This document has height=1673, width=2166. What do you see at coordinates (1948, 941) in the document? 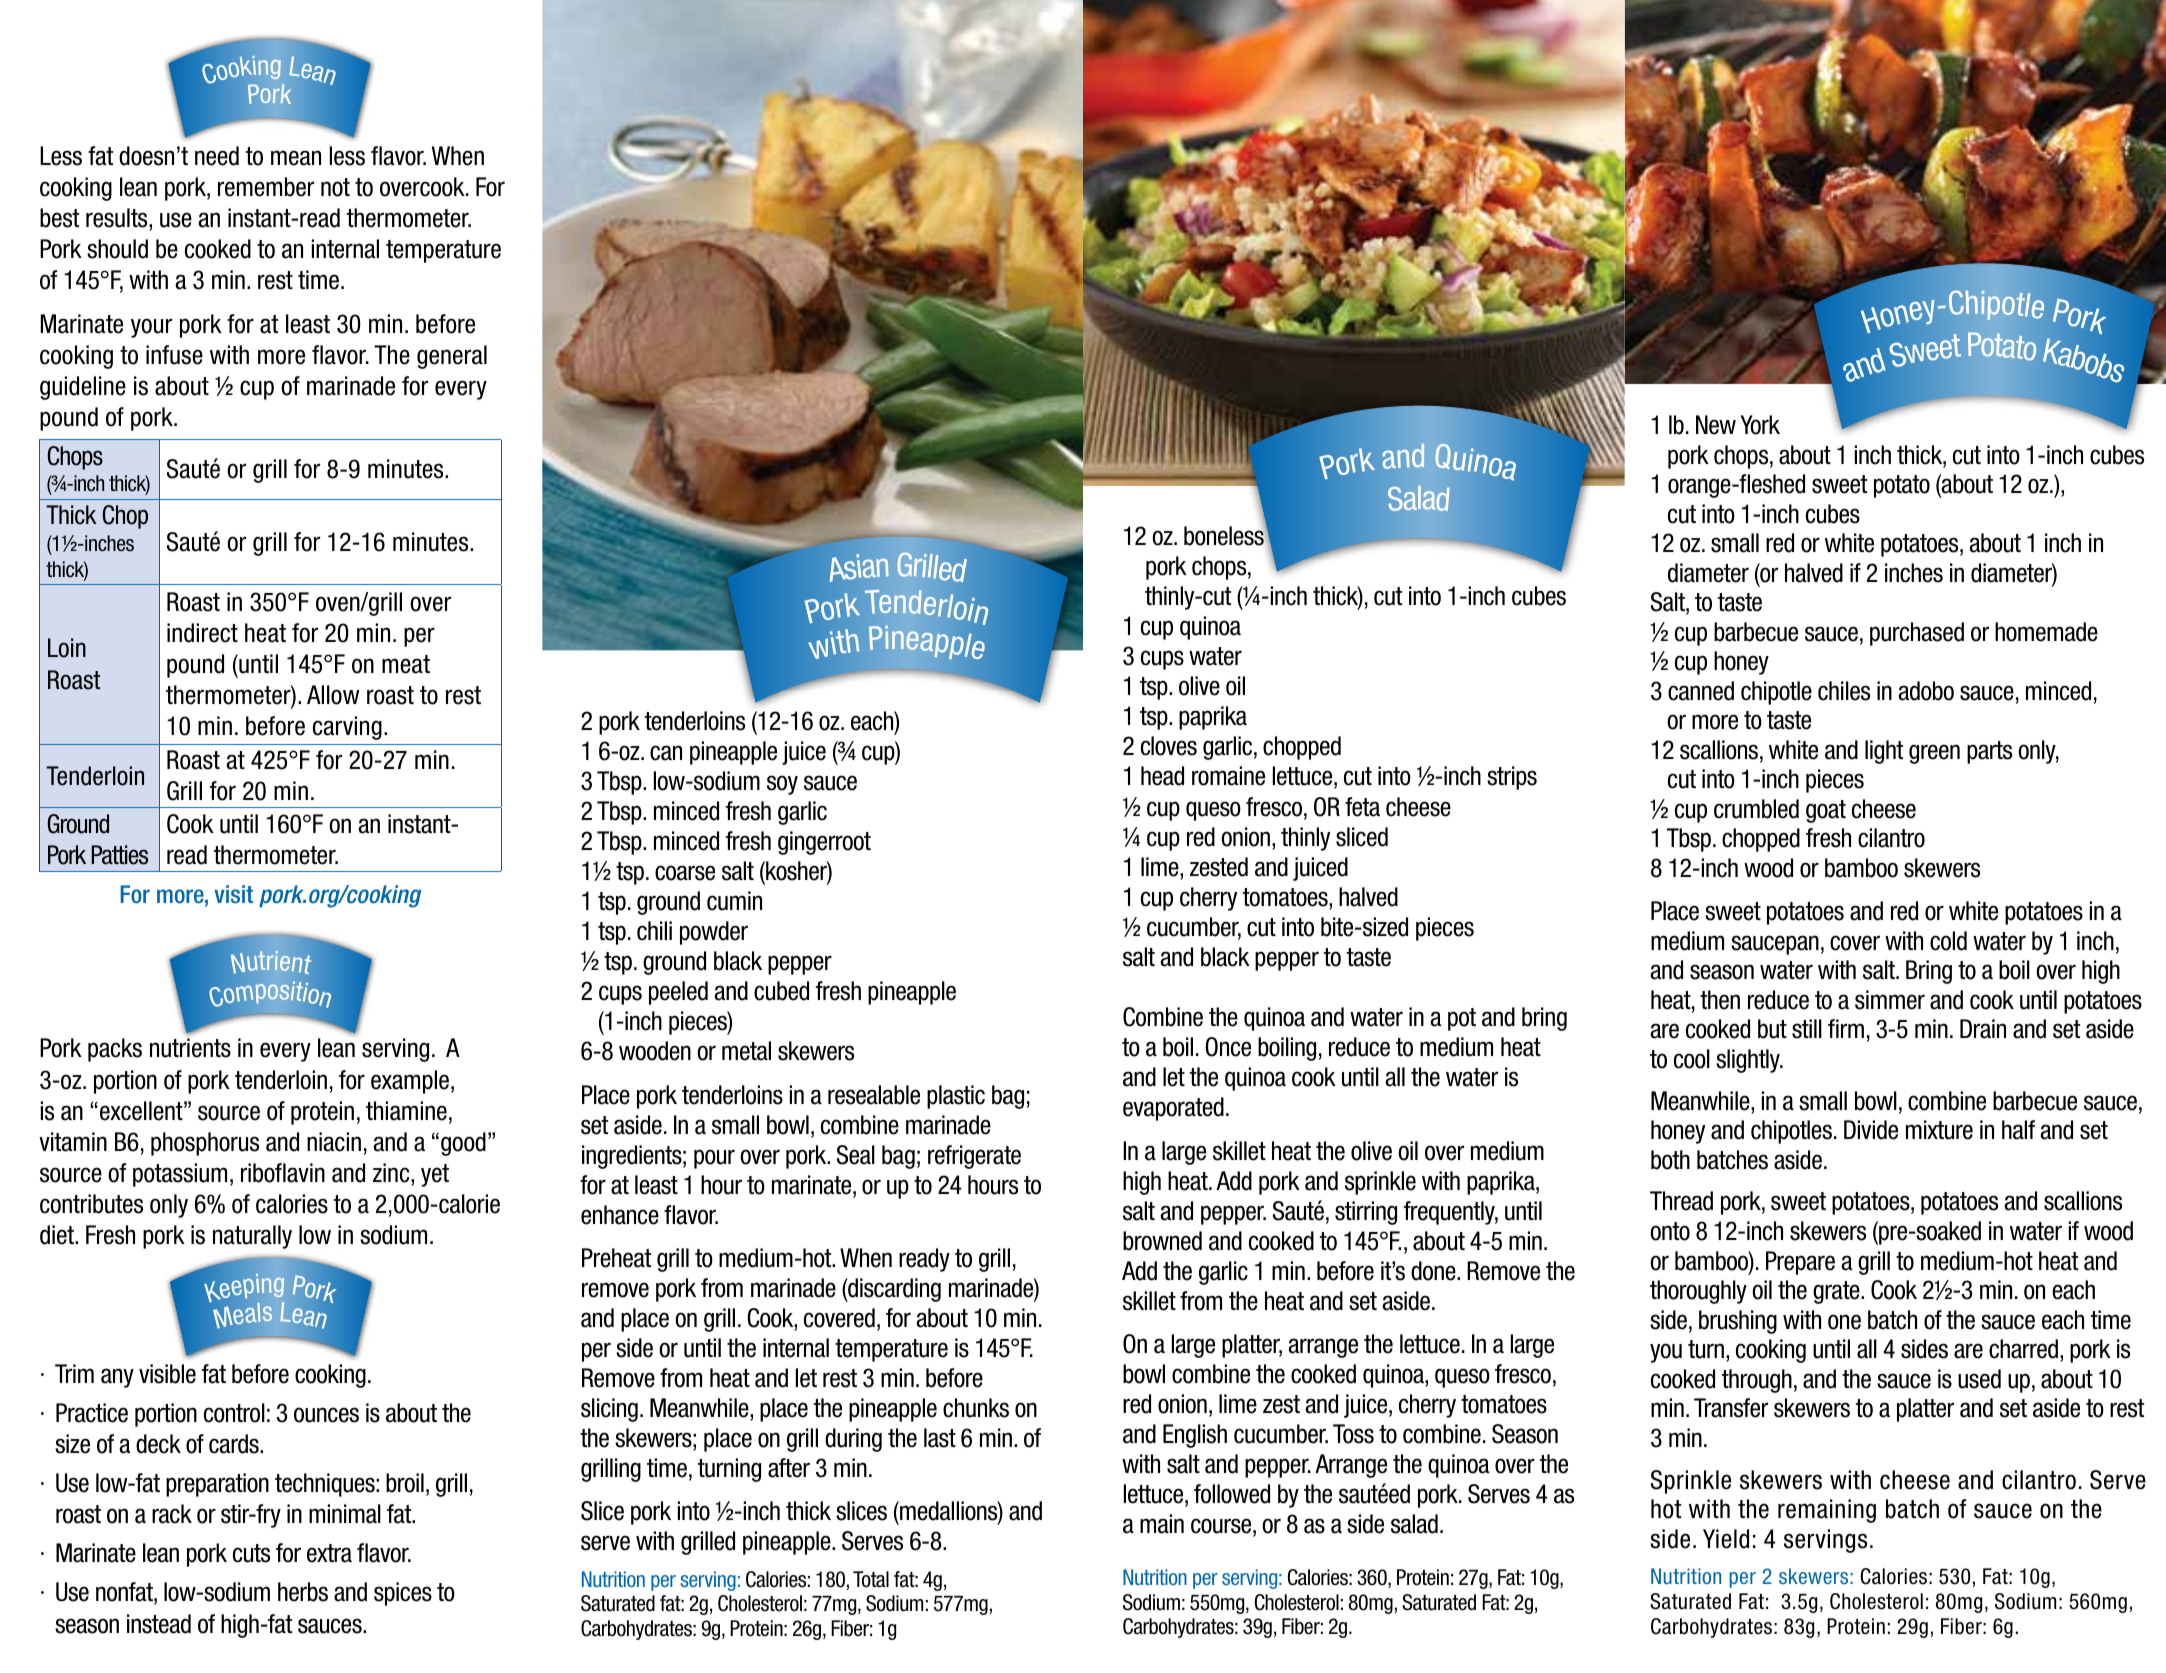
I see `cold` at bounding box center [1948, 941].
